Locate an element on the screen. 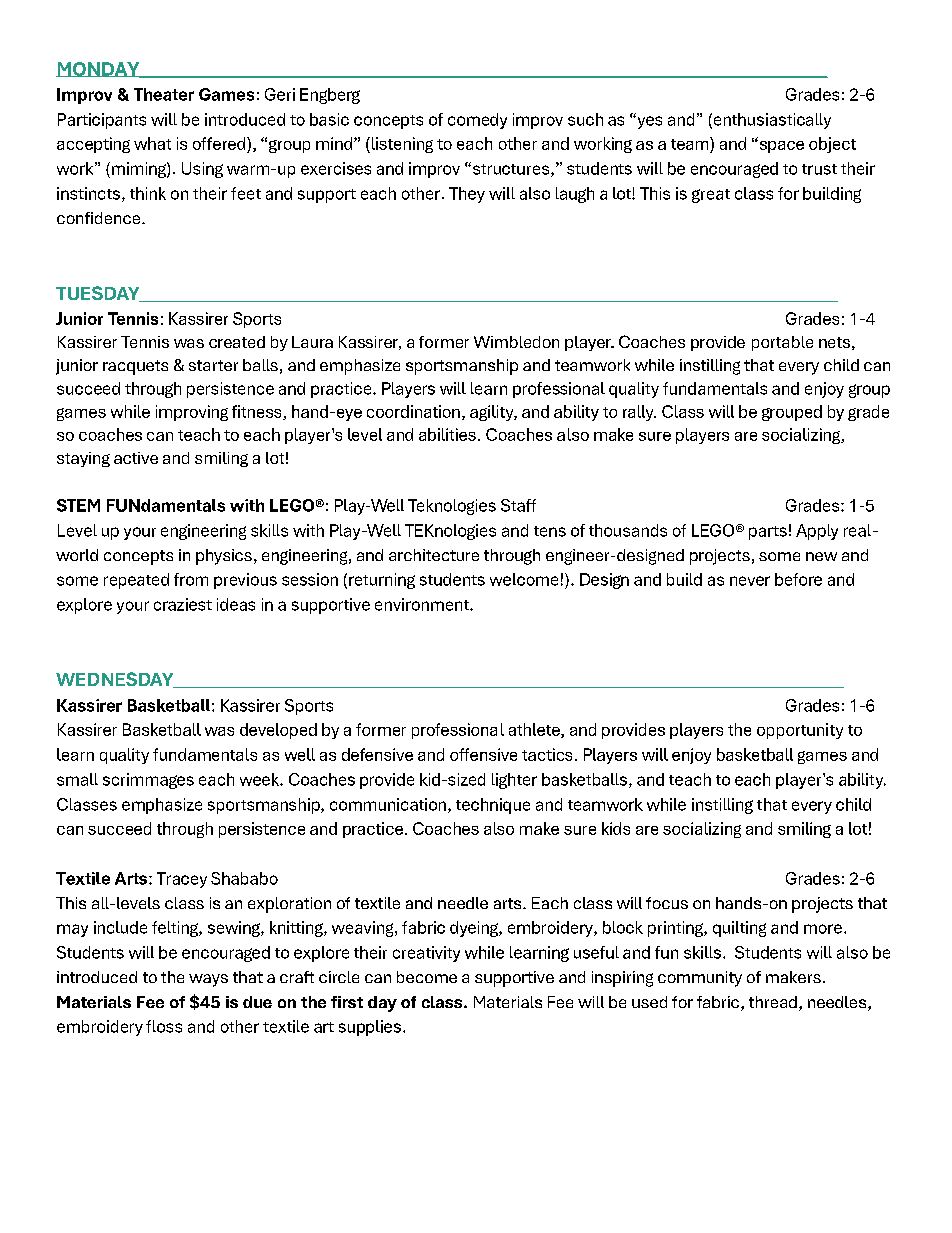 Image resolution: width=952 pixels, height=1233 pixels. what is located at coordinates (152, 143).
